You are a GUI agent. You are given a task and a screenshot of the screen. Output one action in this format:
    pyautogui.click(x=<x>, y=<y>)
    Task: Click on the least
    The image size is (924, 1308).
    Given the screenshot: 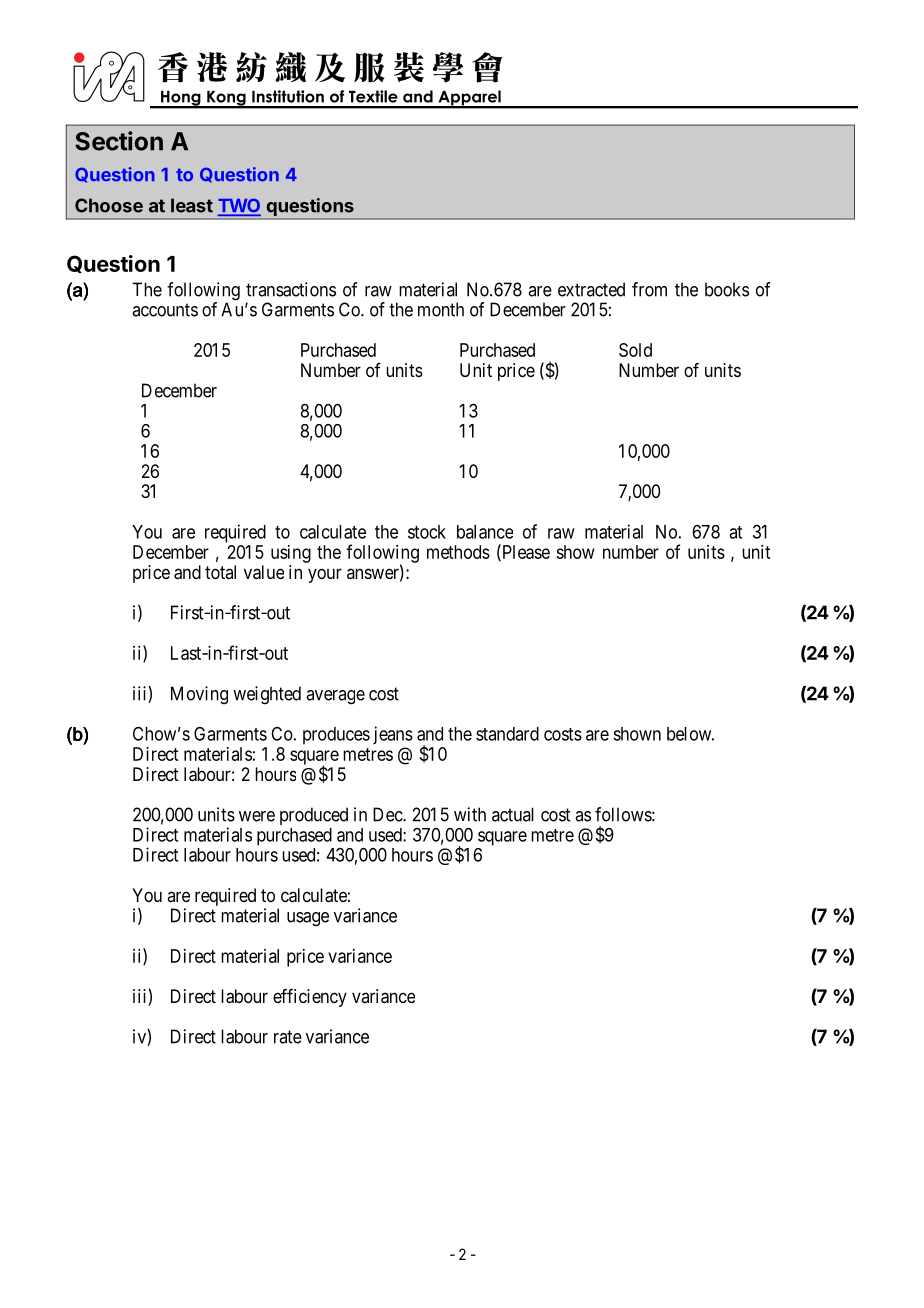 What is the action you would take?
    pyautogui.click(x=192, y=205)
